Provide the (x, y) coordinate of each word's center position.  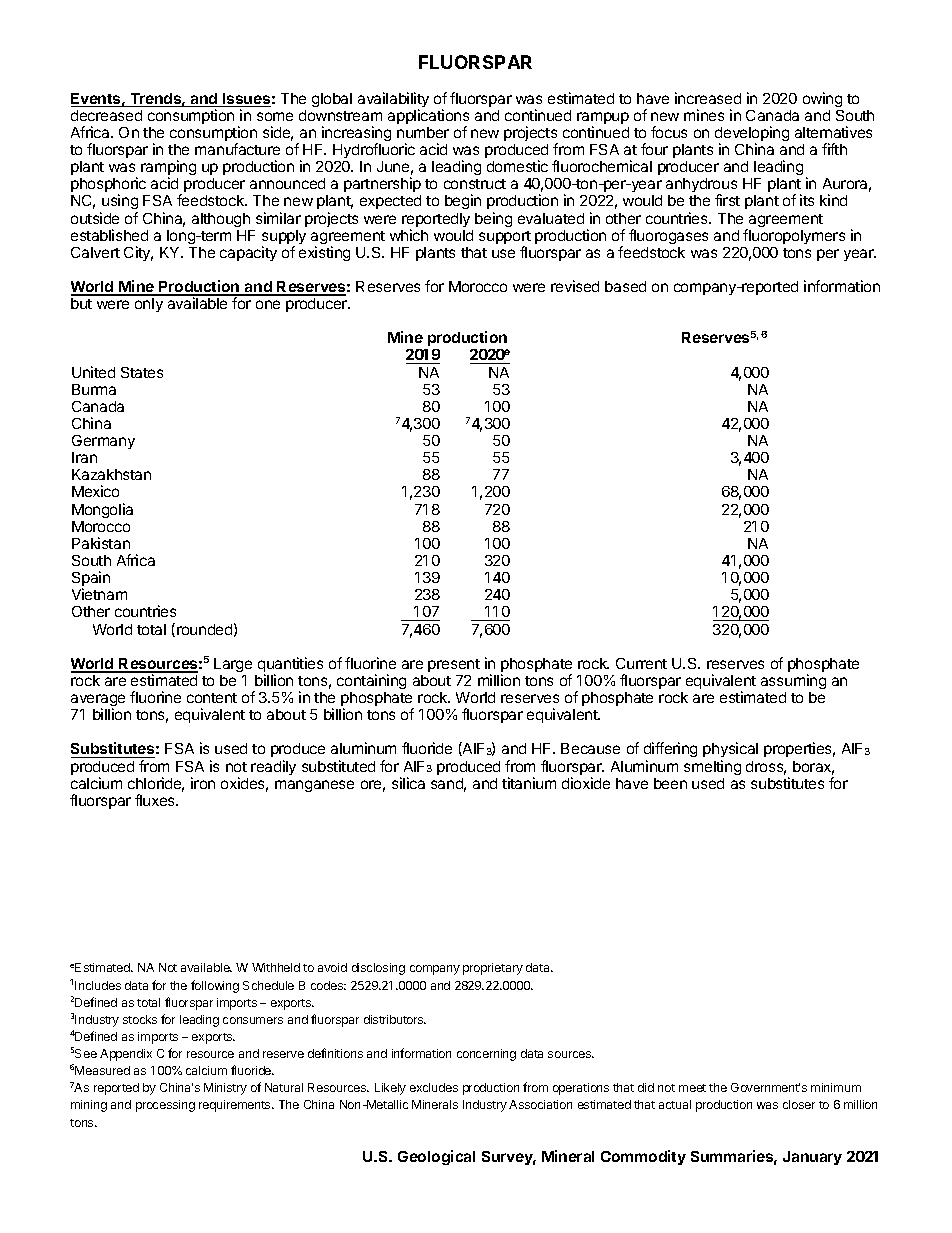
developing (752, 135)
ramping (168, 169)
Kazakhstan (111, 474)
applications (428, 118)
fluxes (156, 800)
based (625, 286)
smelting (712, 767)
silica (408, 783)
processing (165, 1106)
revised (575, 286)
